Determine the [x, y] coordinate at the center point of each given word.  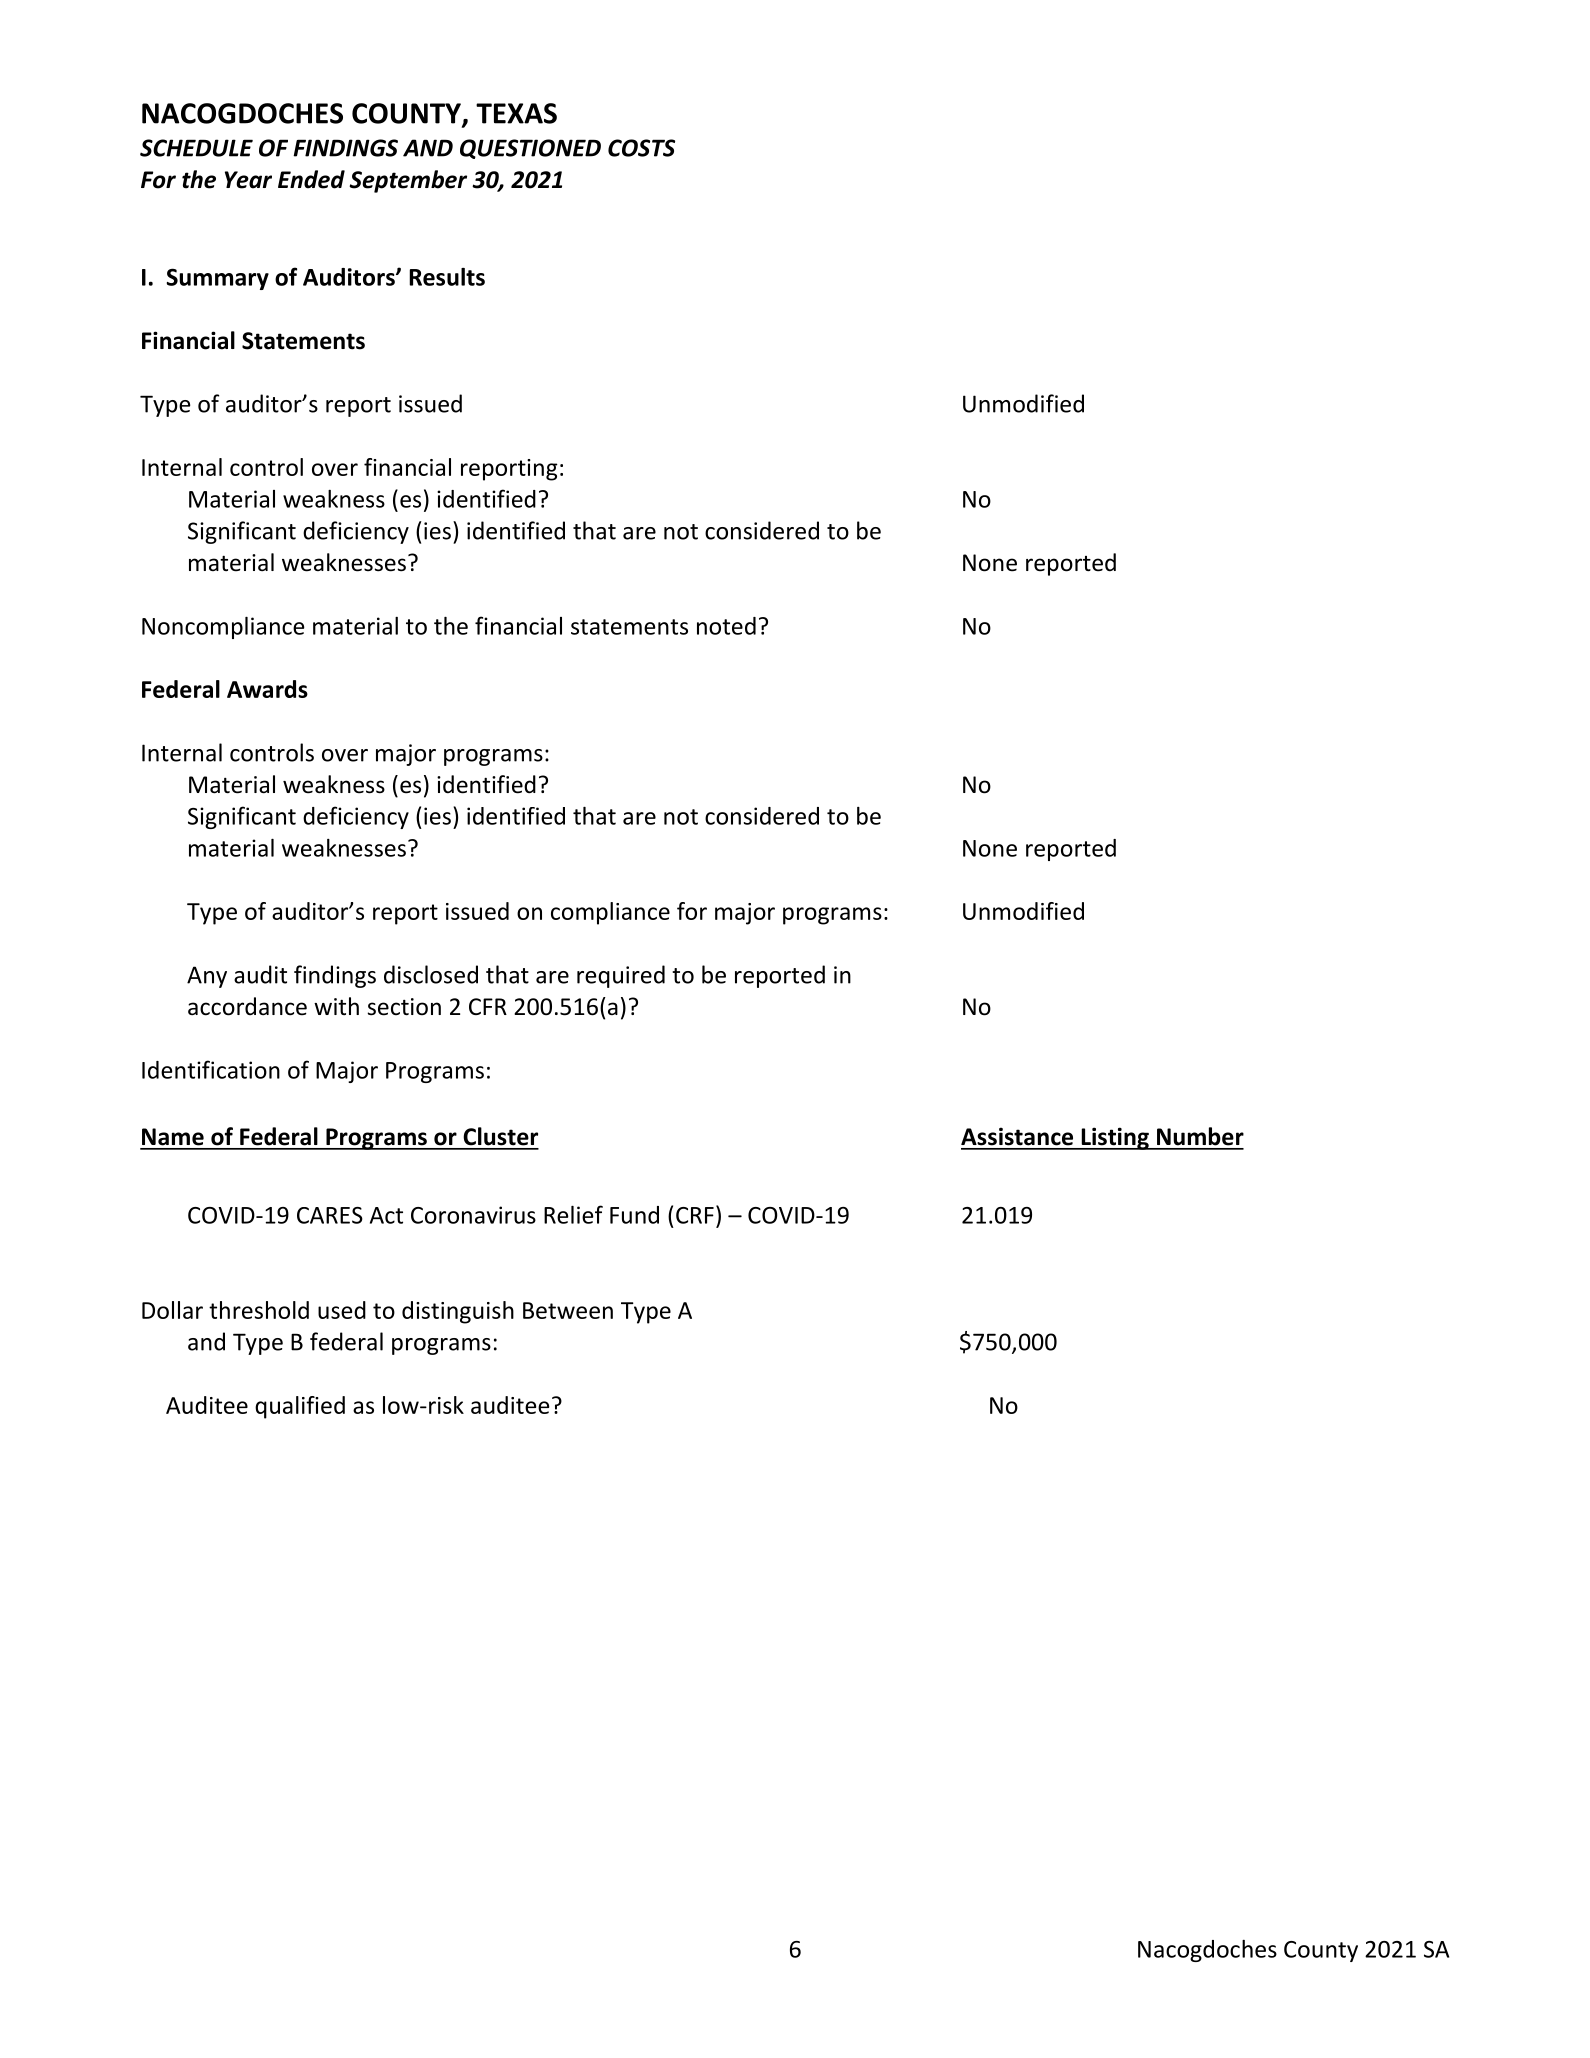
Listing [1115, 1138]
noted [726, 626]
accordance [247, 1006]
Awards [267, 689]
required [621, 976]
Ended [311, 179]
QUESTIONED [530, 149]
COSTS [641, 148]
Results [447, 277]
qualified [300, 1407]
